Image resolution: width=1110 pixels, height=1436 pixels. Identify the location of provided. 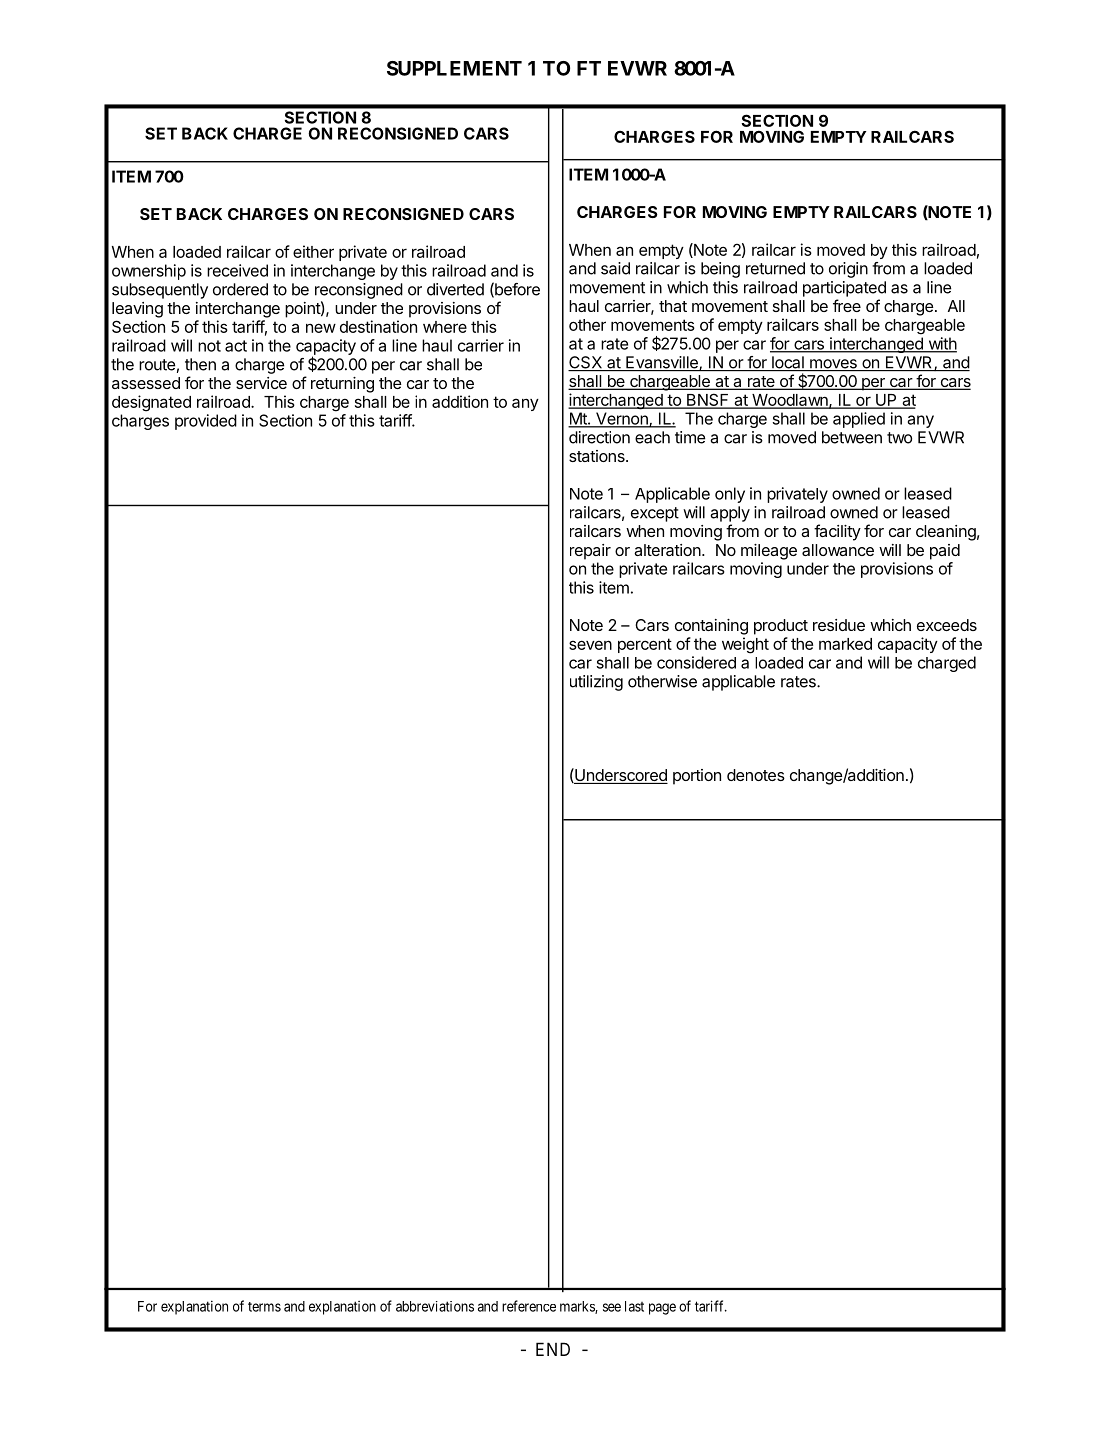
(206, 422).
